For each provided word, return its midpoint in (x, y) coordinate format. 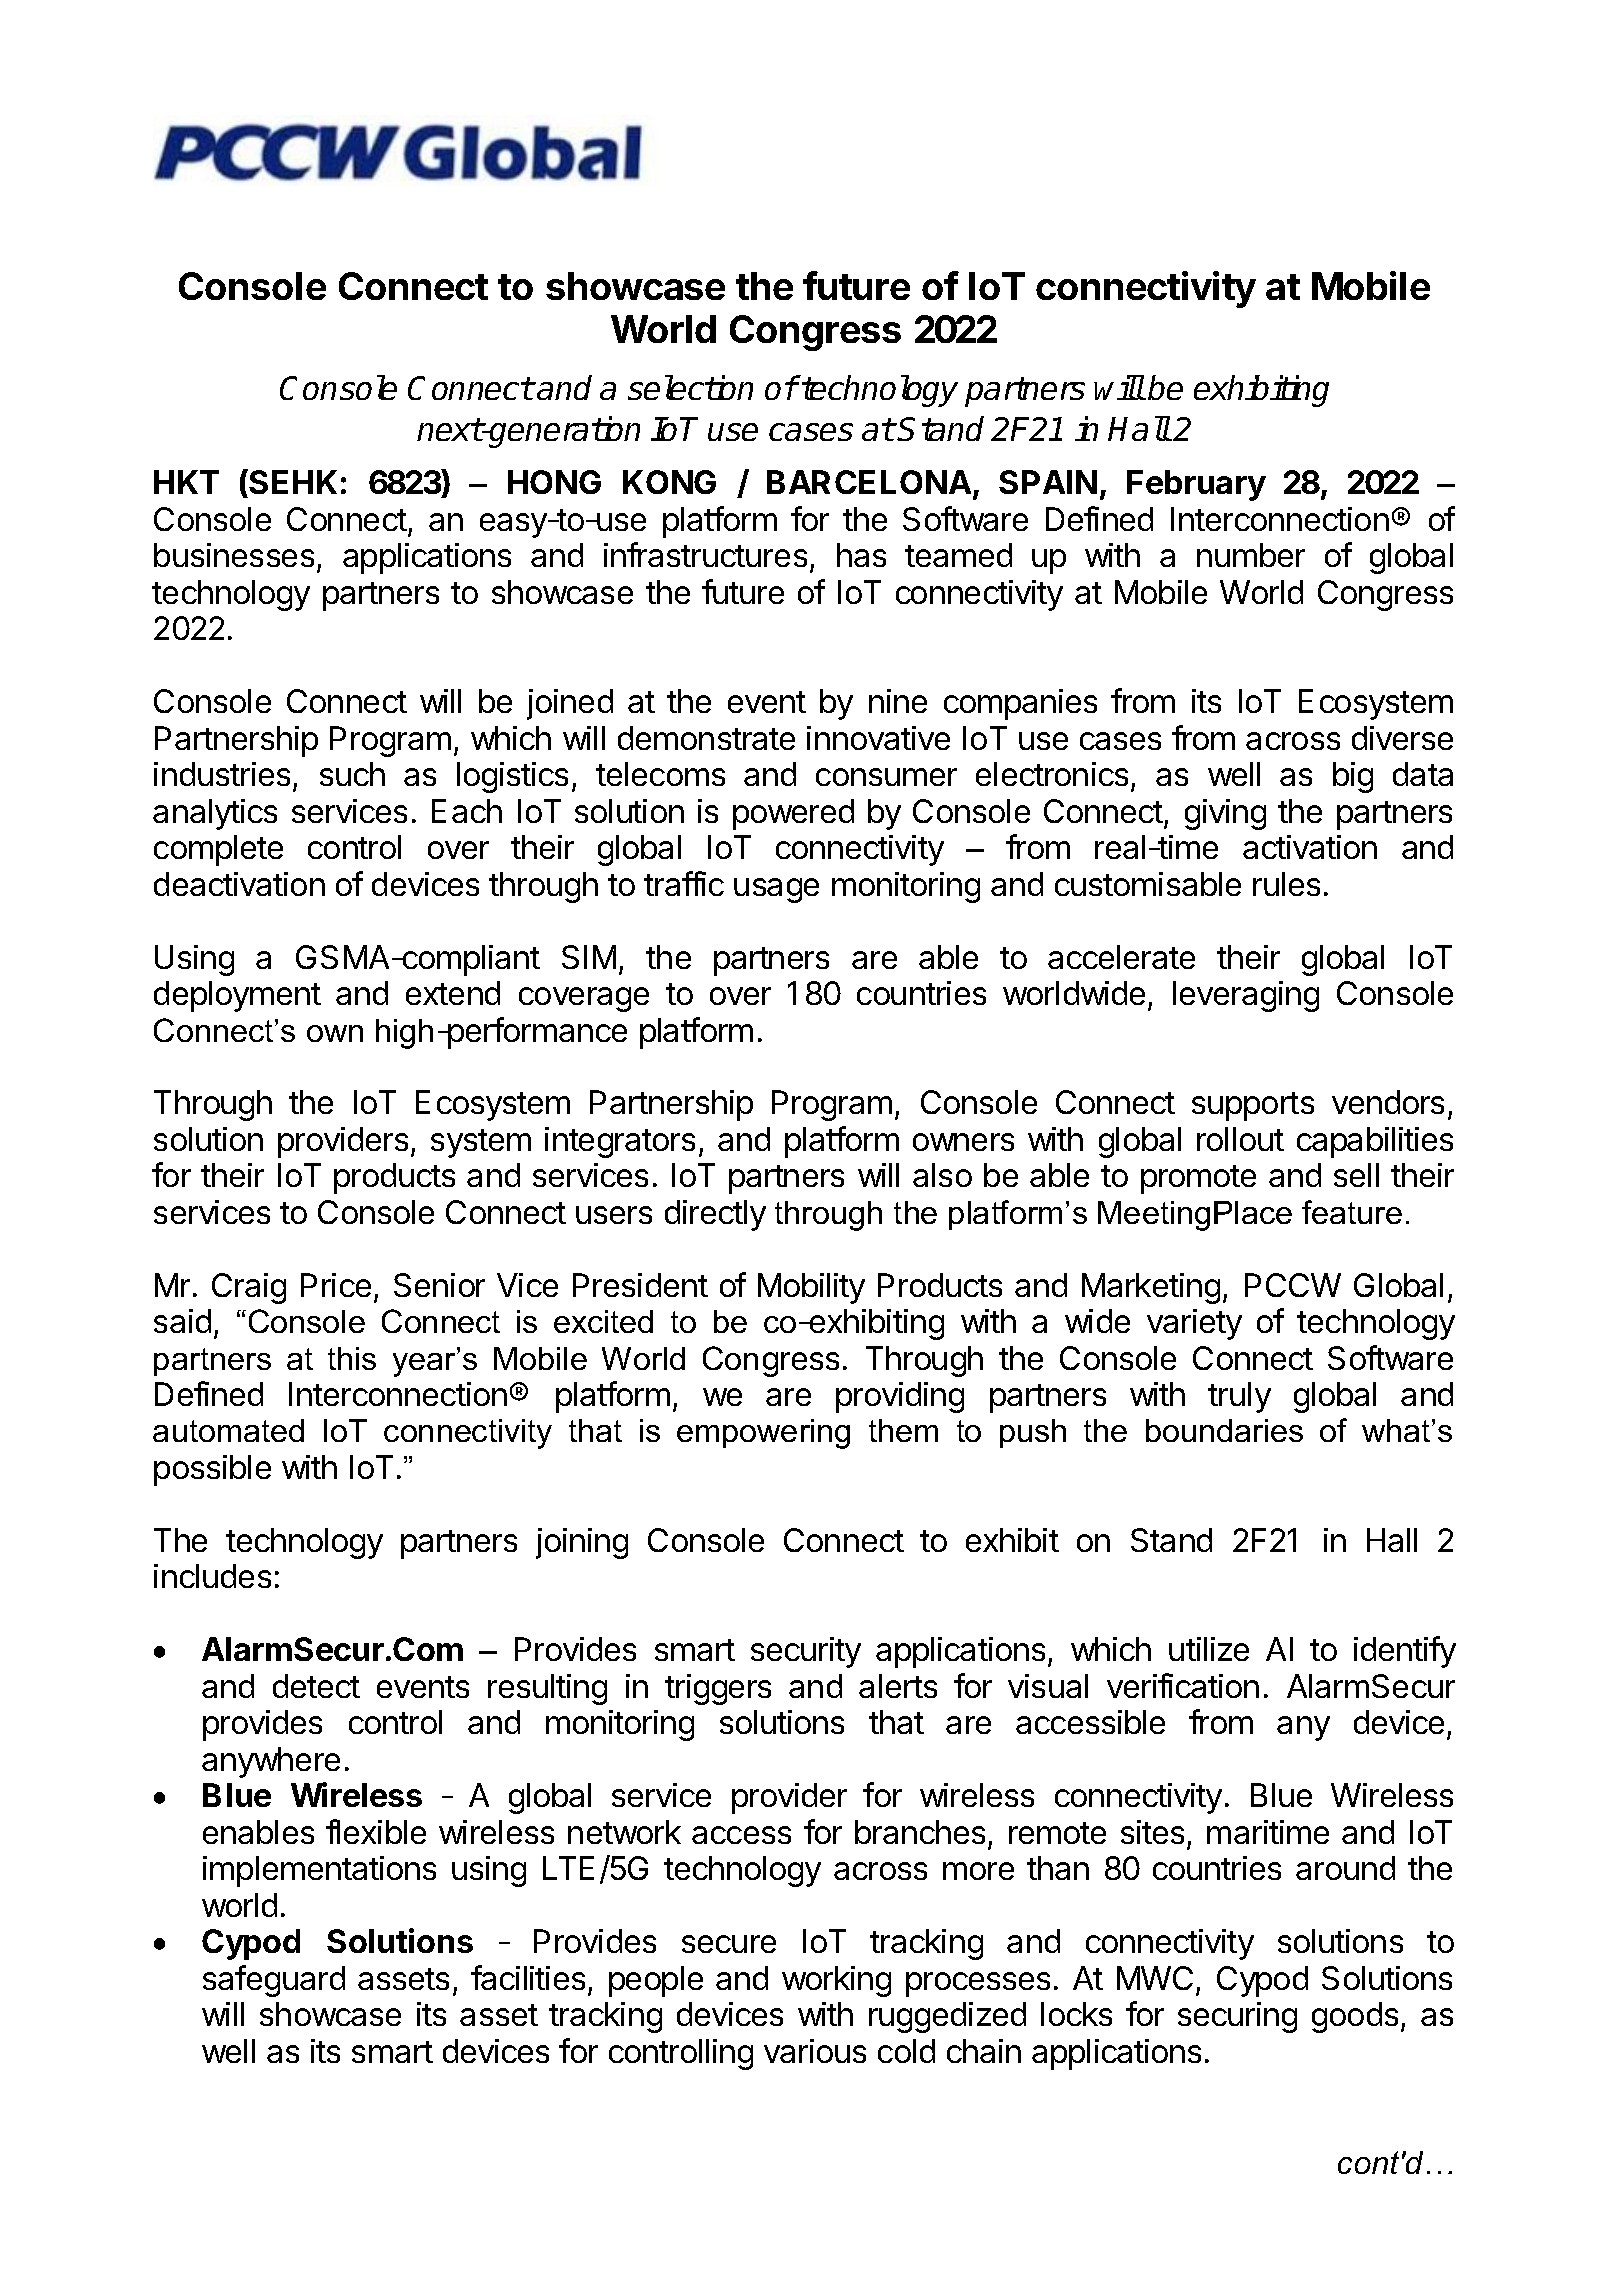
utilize (1209, 1649)
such (352, 774)
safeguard (274, 1981)
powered (793, 814)
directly (715, 1215)
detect (316, 1686)
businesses (234, 555)
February (1196, 485)
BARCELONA (870, 484)
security (806, 1652)
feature (1352, 1212)
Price (336, 1285)
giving (1225, 814)
